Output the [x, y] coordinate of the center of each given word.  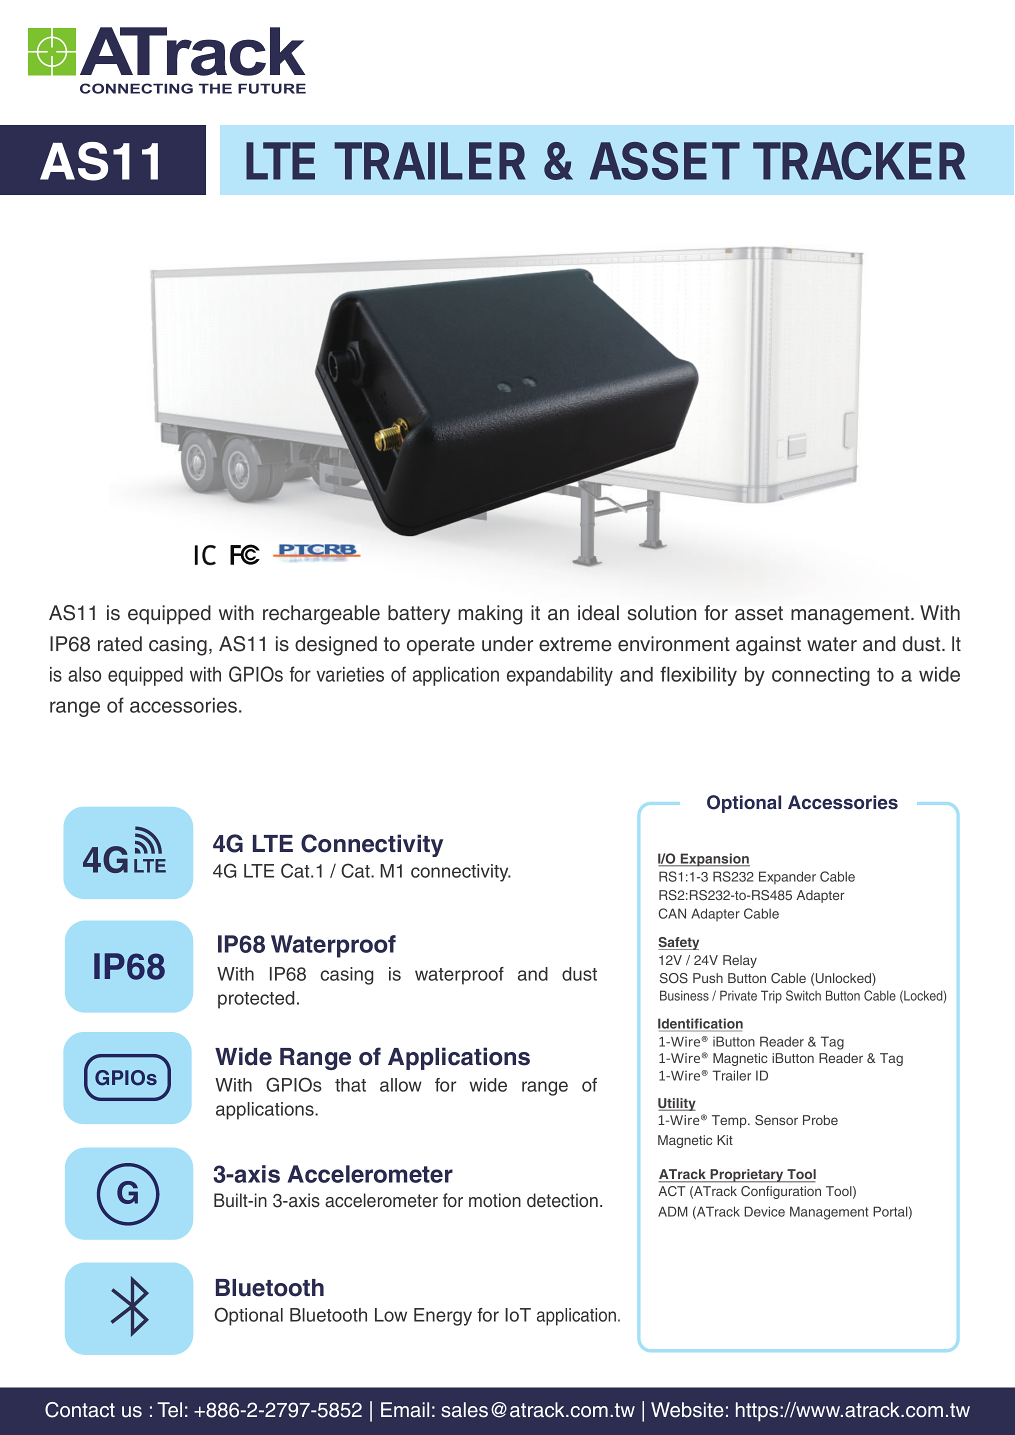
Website [687, 1410]
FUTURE [272, 88]
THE [215, 88]
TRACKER [859, 161]
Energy [443, 1317]
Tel [169, 1410]
